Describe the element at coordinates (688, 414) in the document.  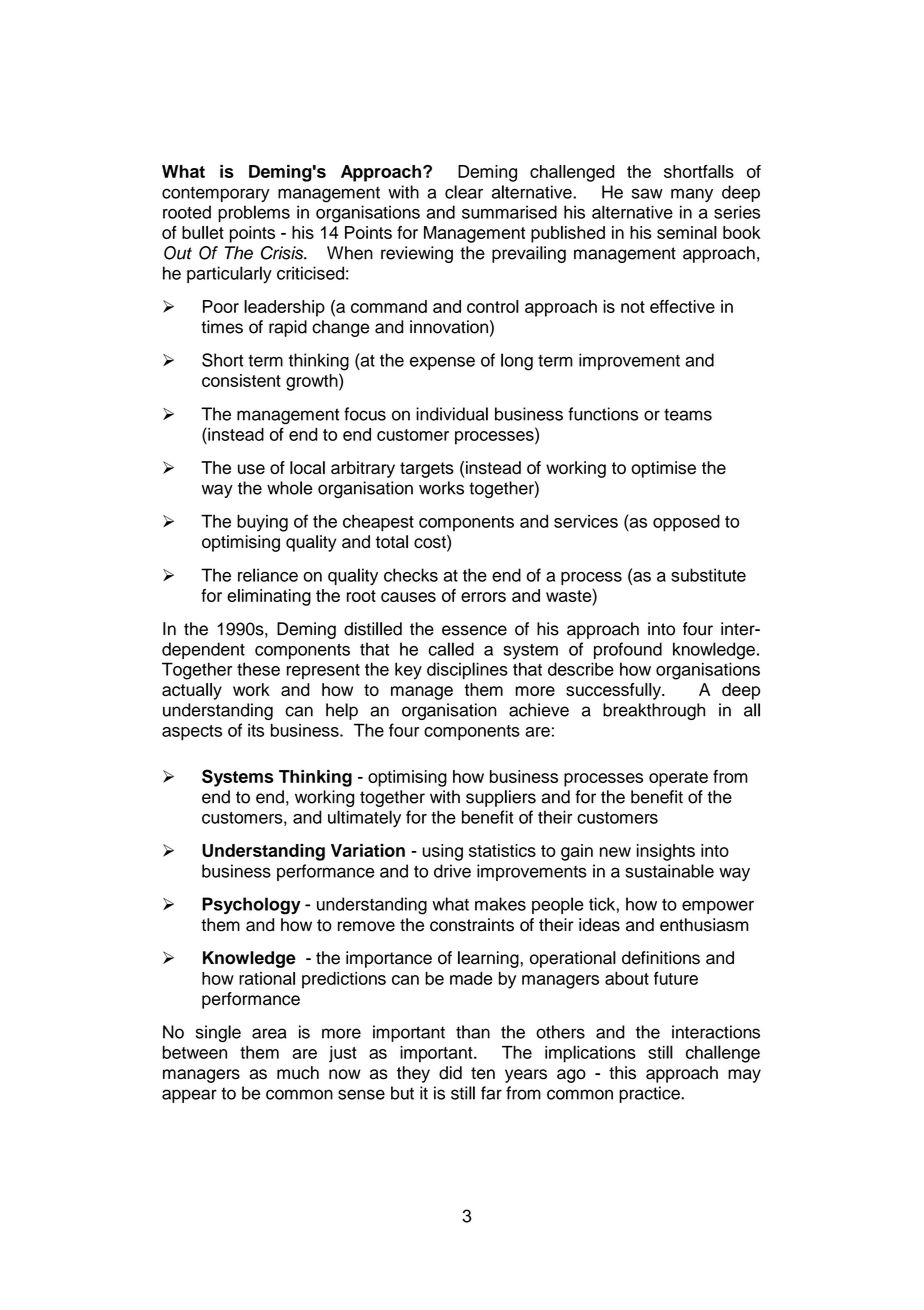
I see `teams` at that location.
